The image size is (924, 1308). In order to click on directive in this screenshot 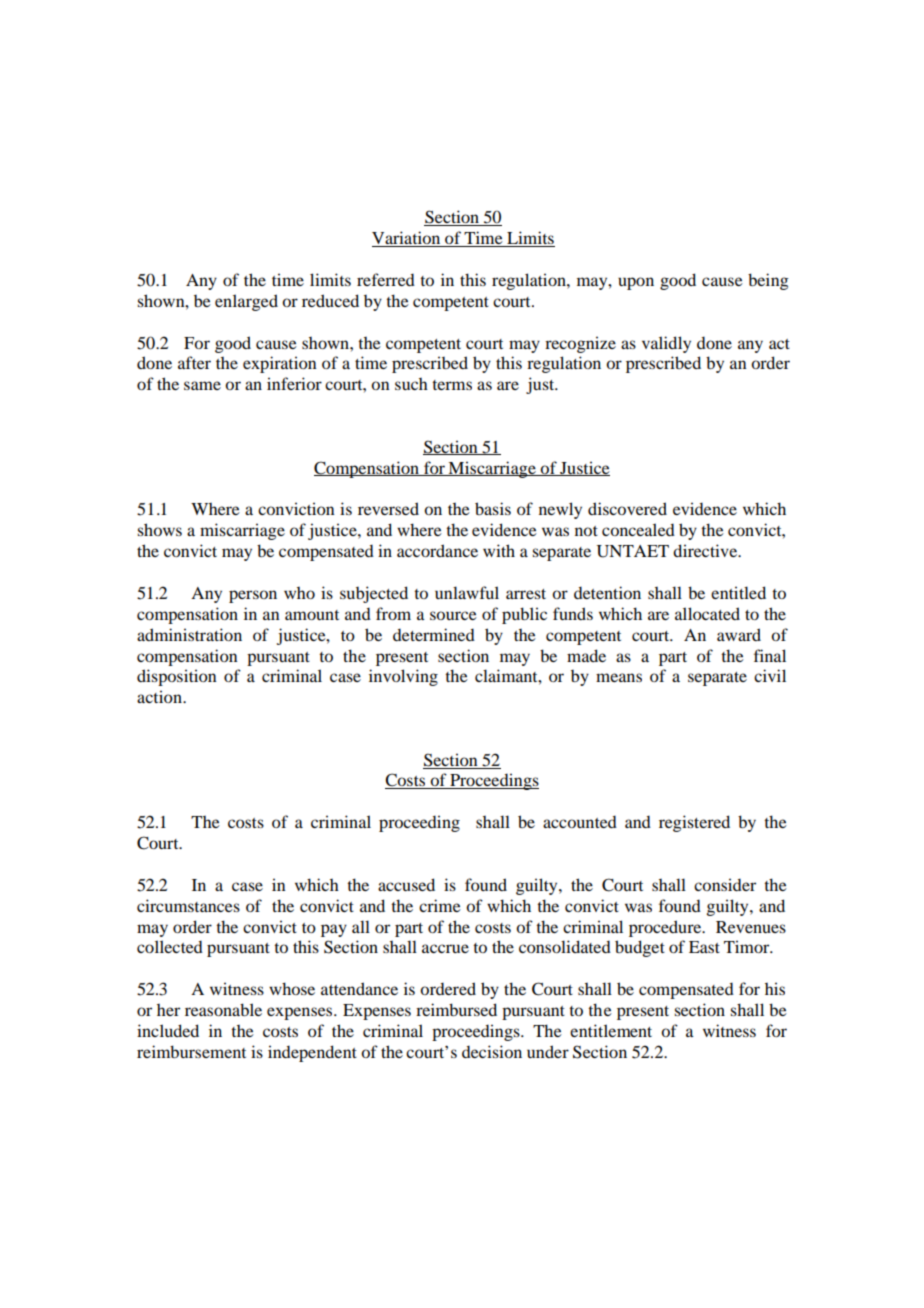, I will do `click(706, 550)`.
